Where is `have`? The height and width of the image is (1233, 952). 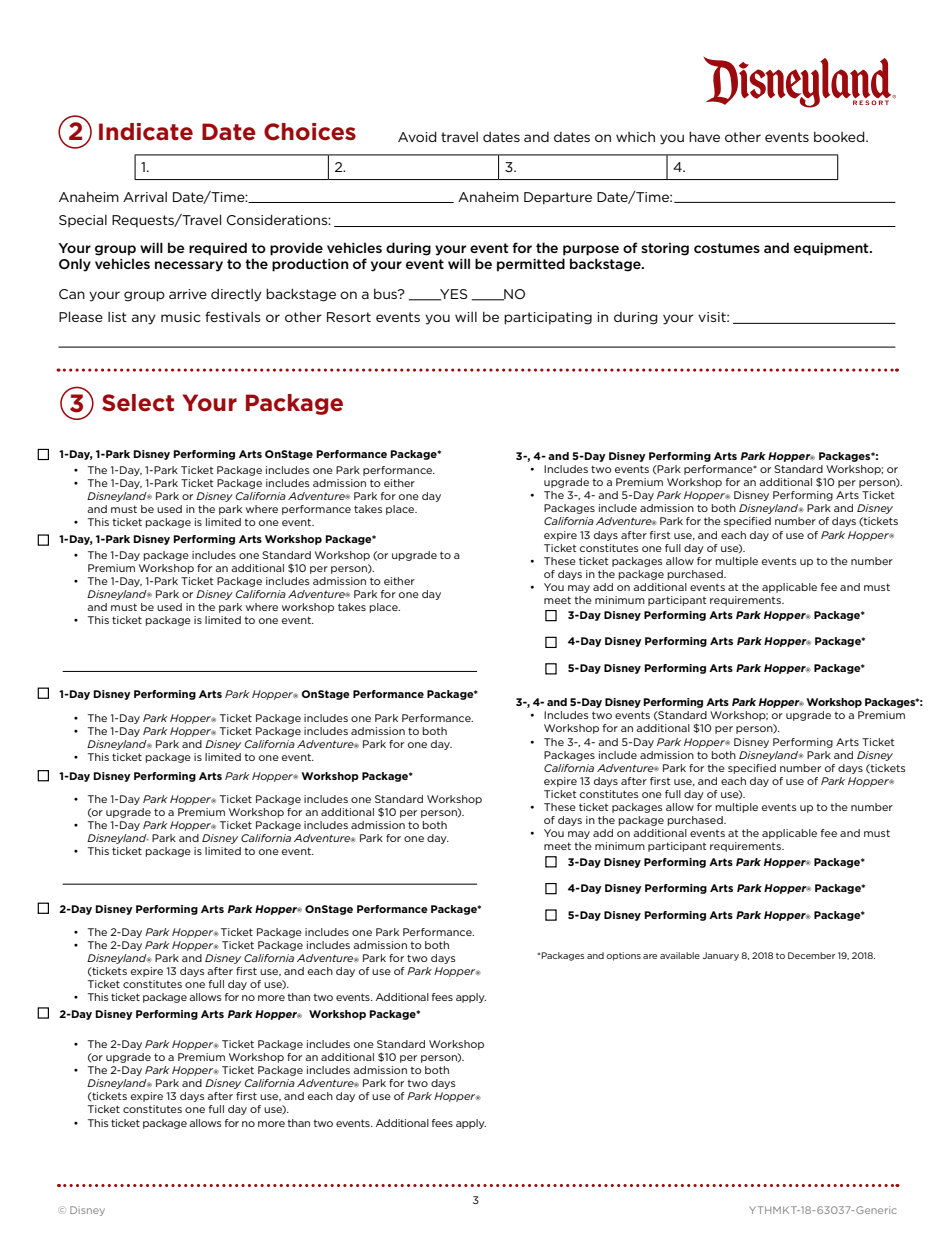
have is located at coordinates (704, 136).
